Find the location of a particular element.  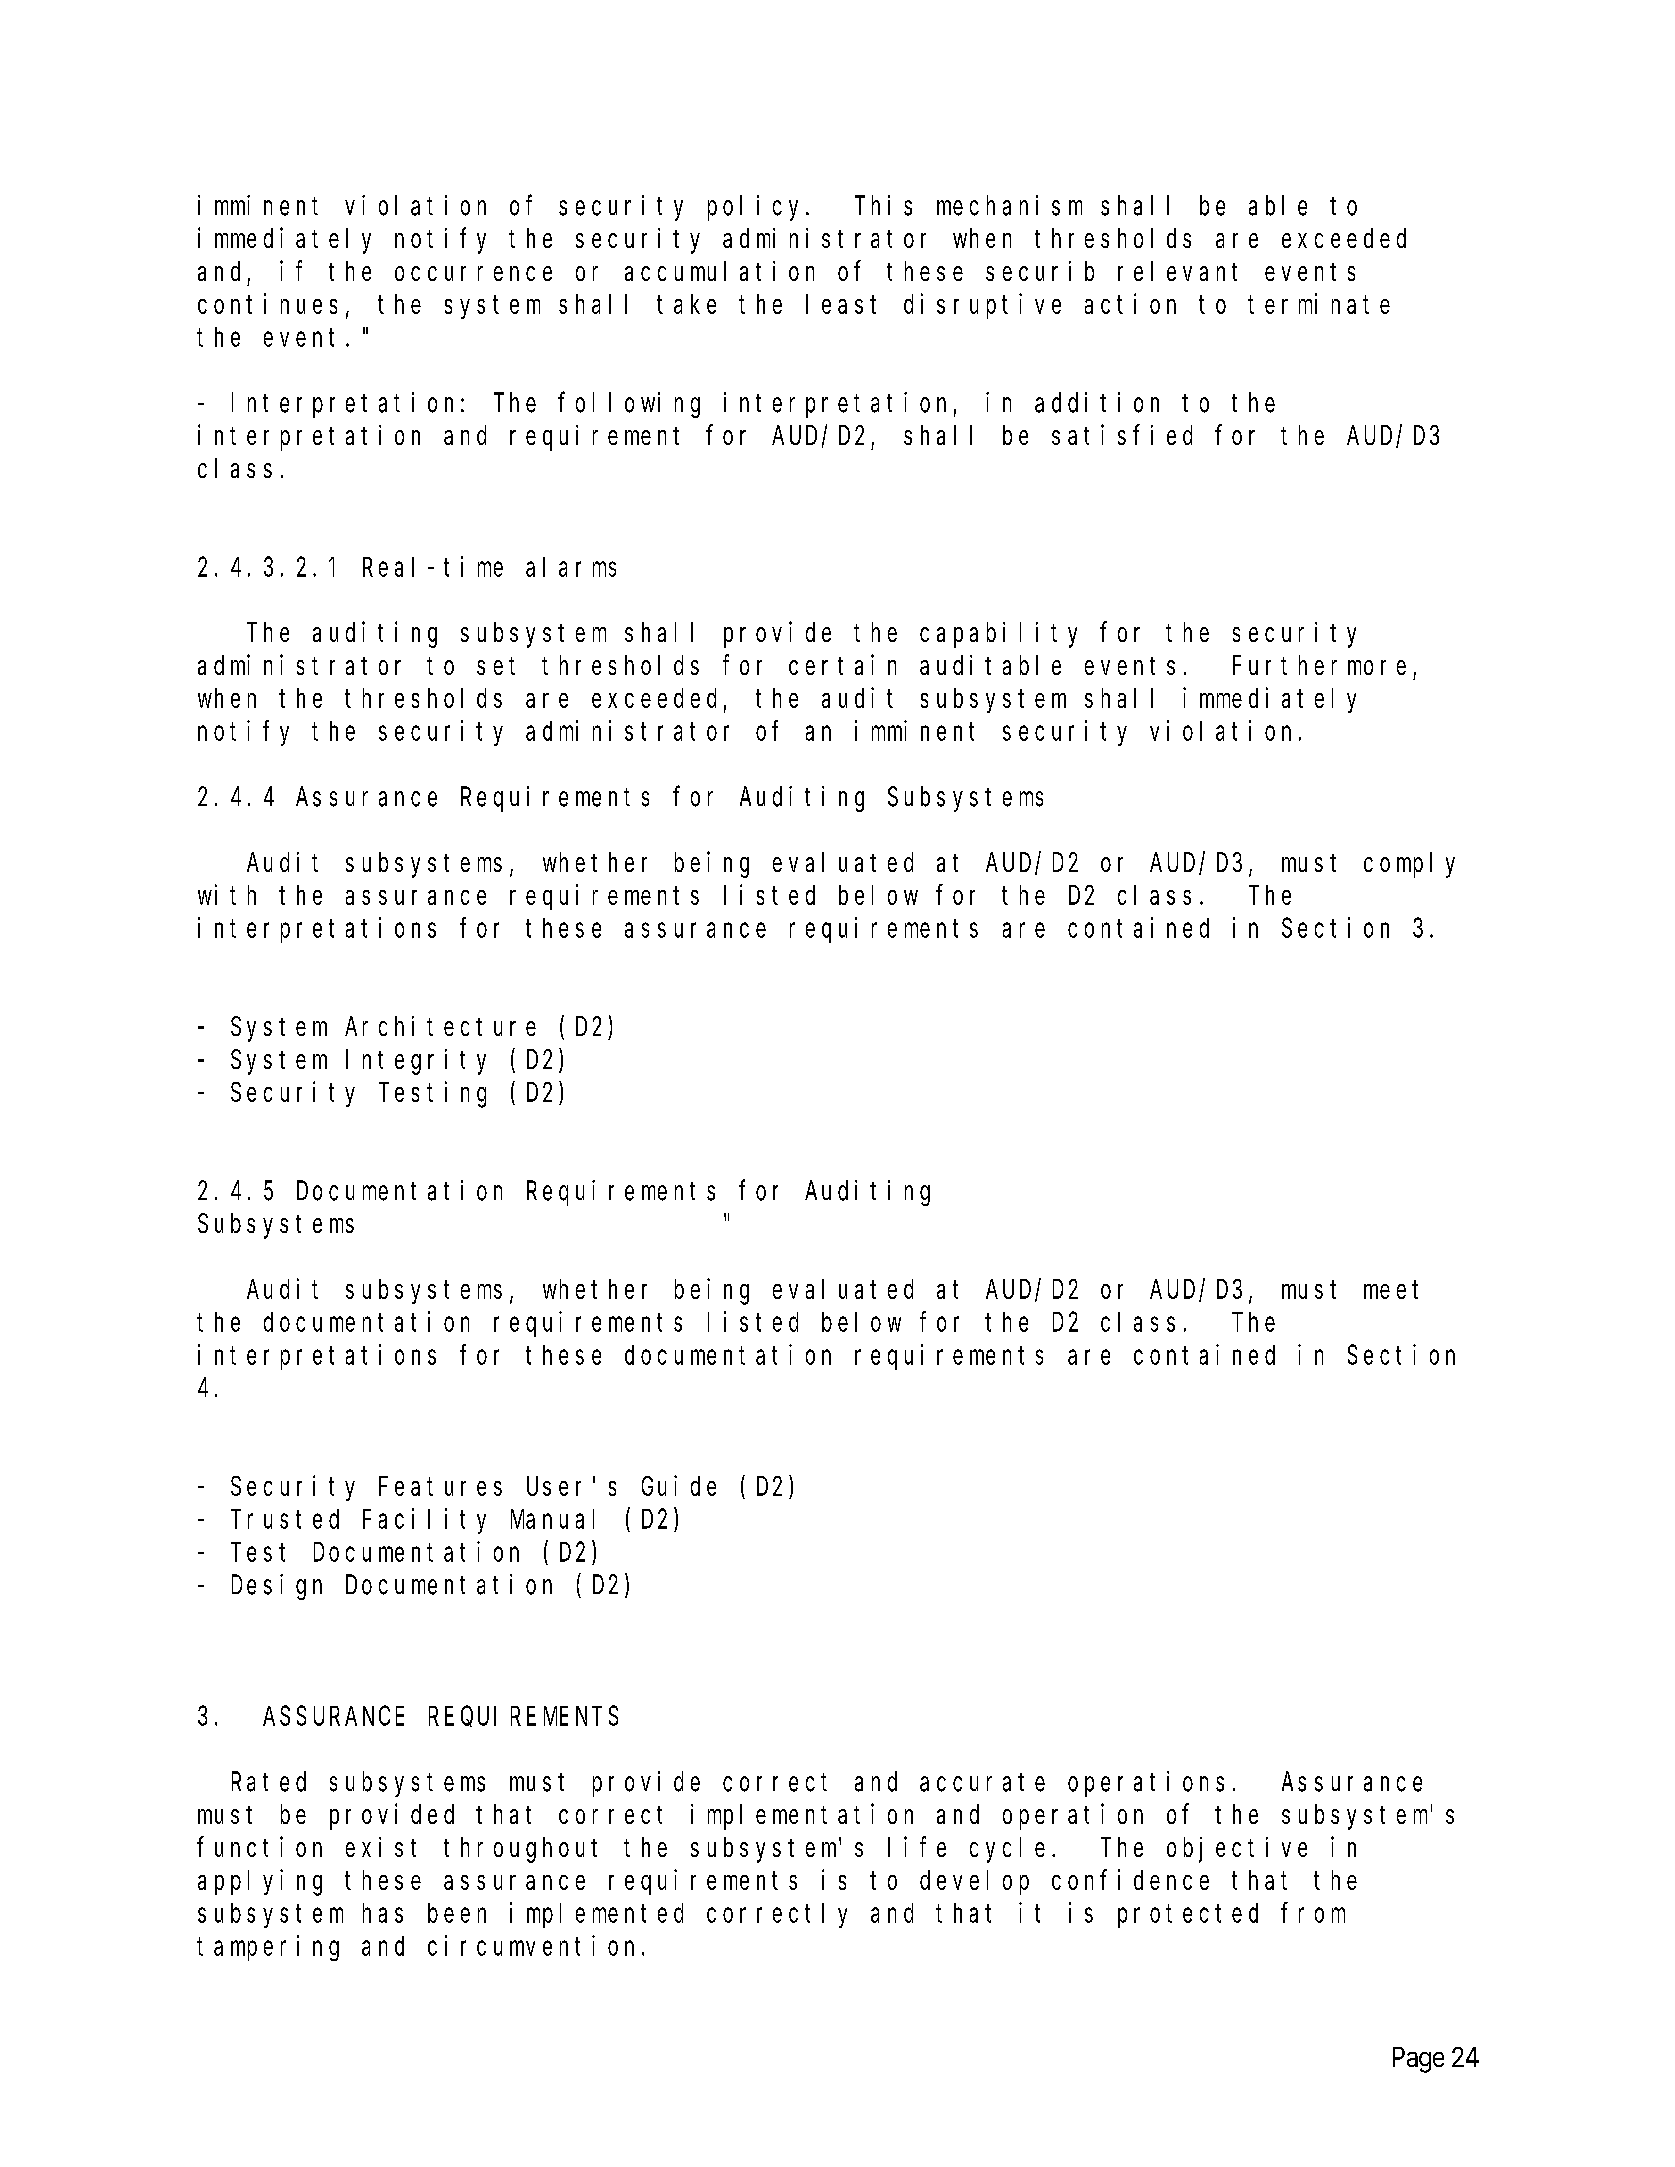

objective is located at coordinates (1237, 1850).
